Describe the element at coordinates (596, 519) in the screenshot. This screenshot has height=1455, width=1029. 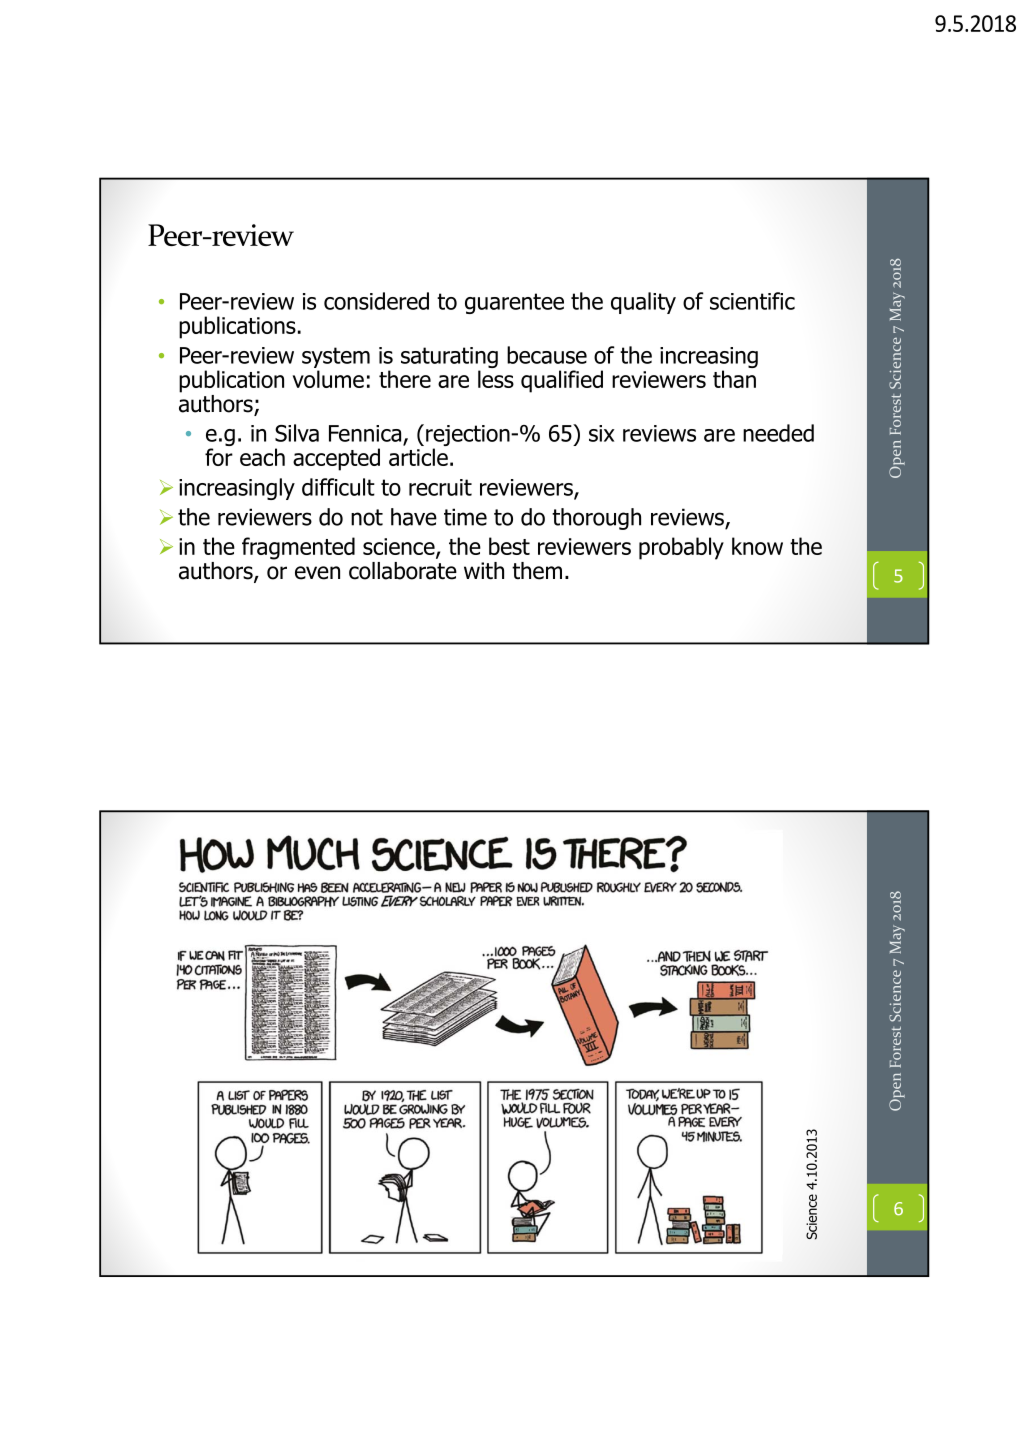
I see `thorough` at that location.
